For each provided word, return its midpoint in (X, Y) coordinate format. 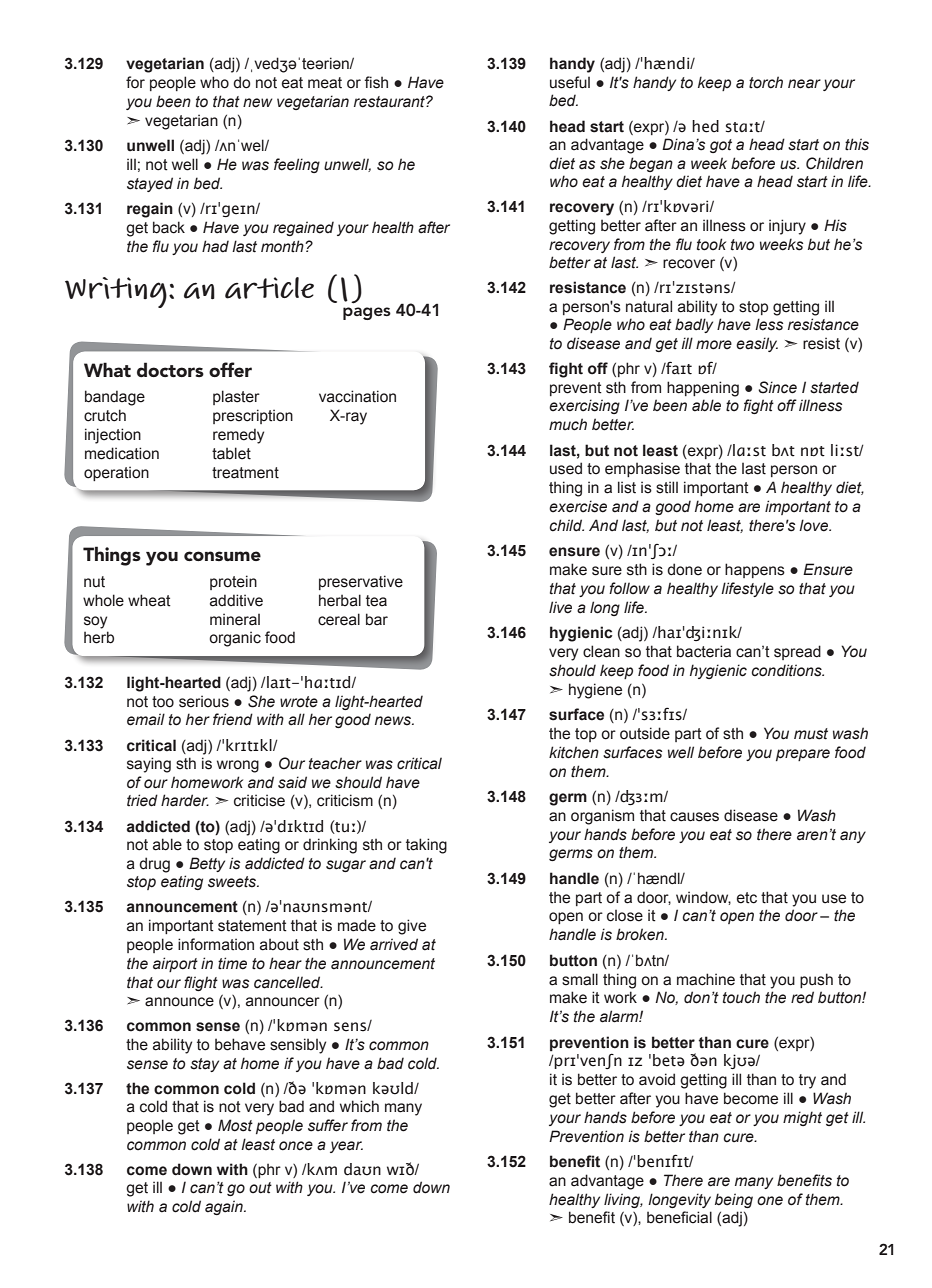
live (560, 607)
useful (570, 82)
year (346, 1147)
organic (235, 639)
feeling (297, 165)
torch (766, 82)
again (225, 1207)
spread (797, 652)
